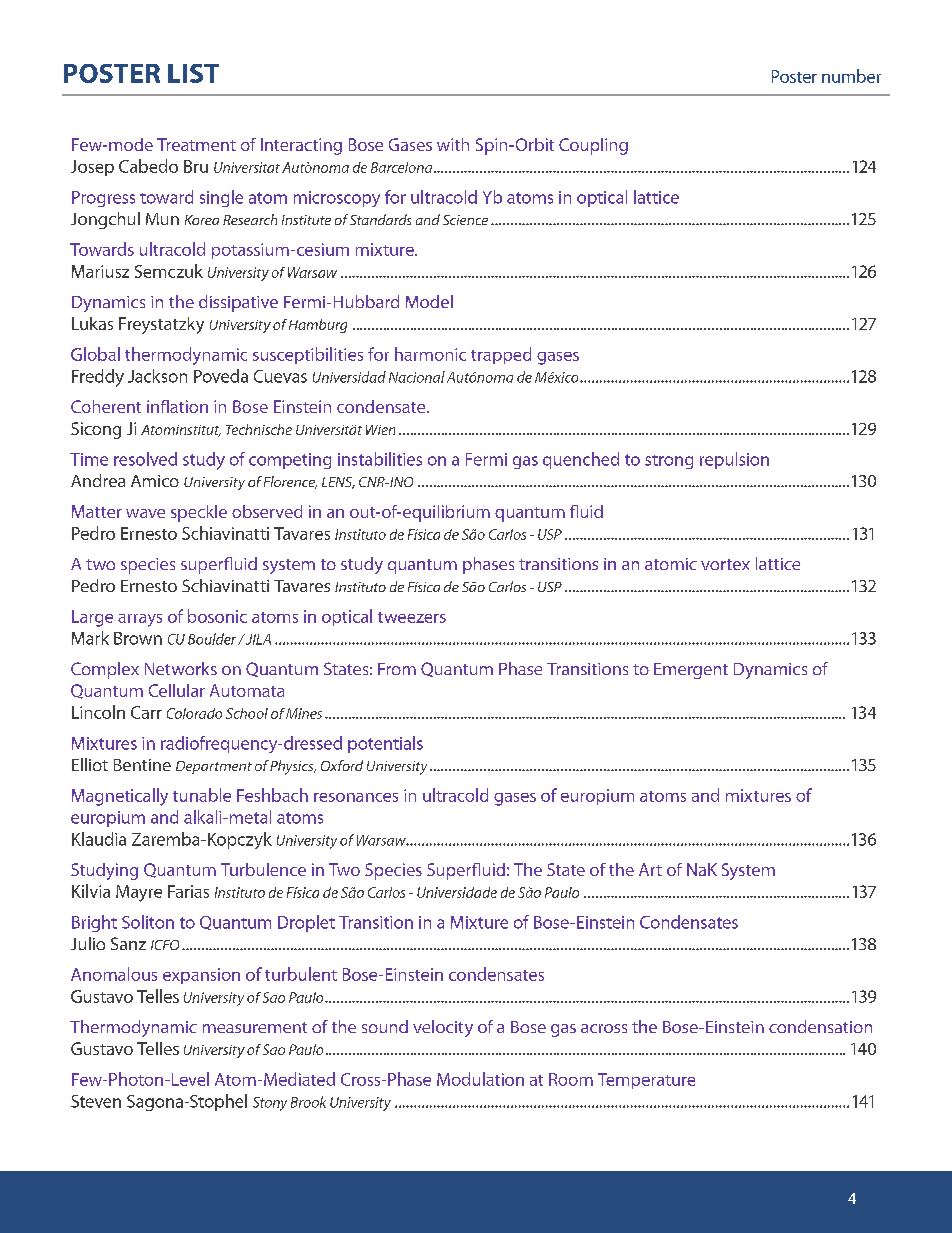  Describe the element at coordinates (480, 1079) in the screenshot. I see `Modulation` at that location.
